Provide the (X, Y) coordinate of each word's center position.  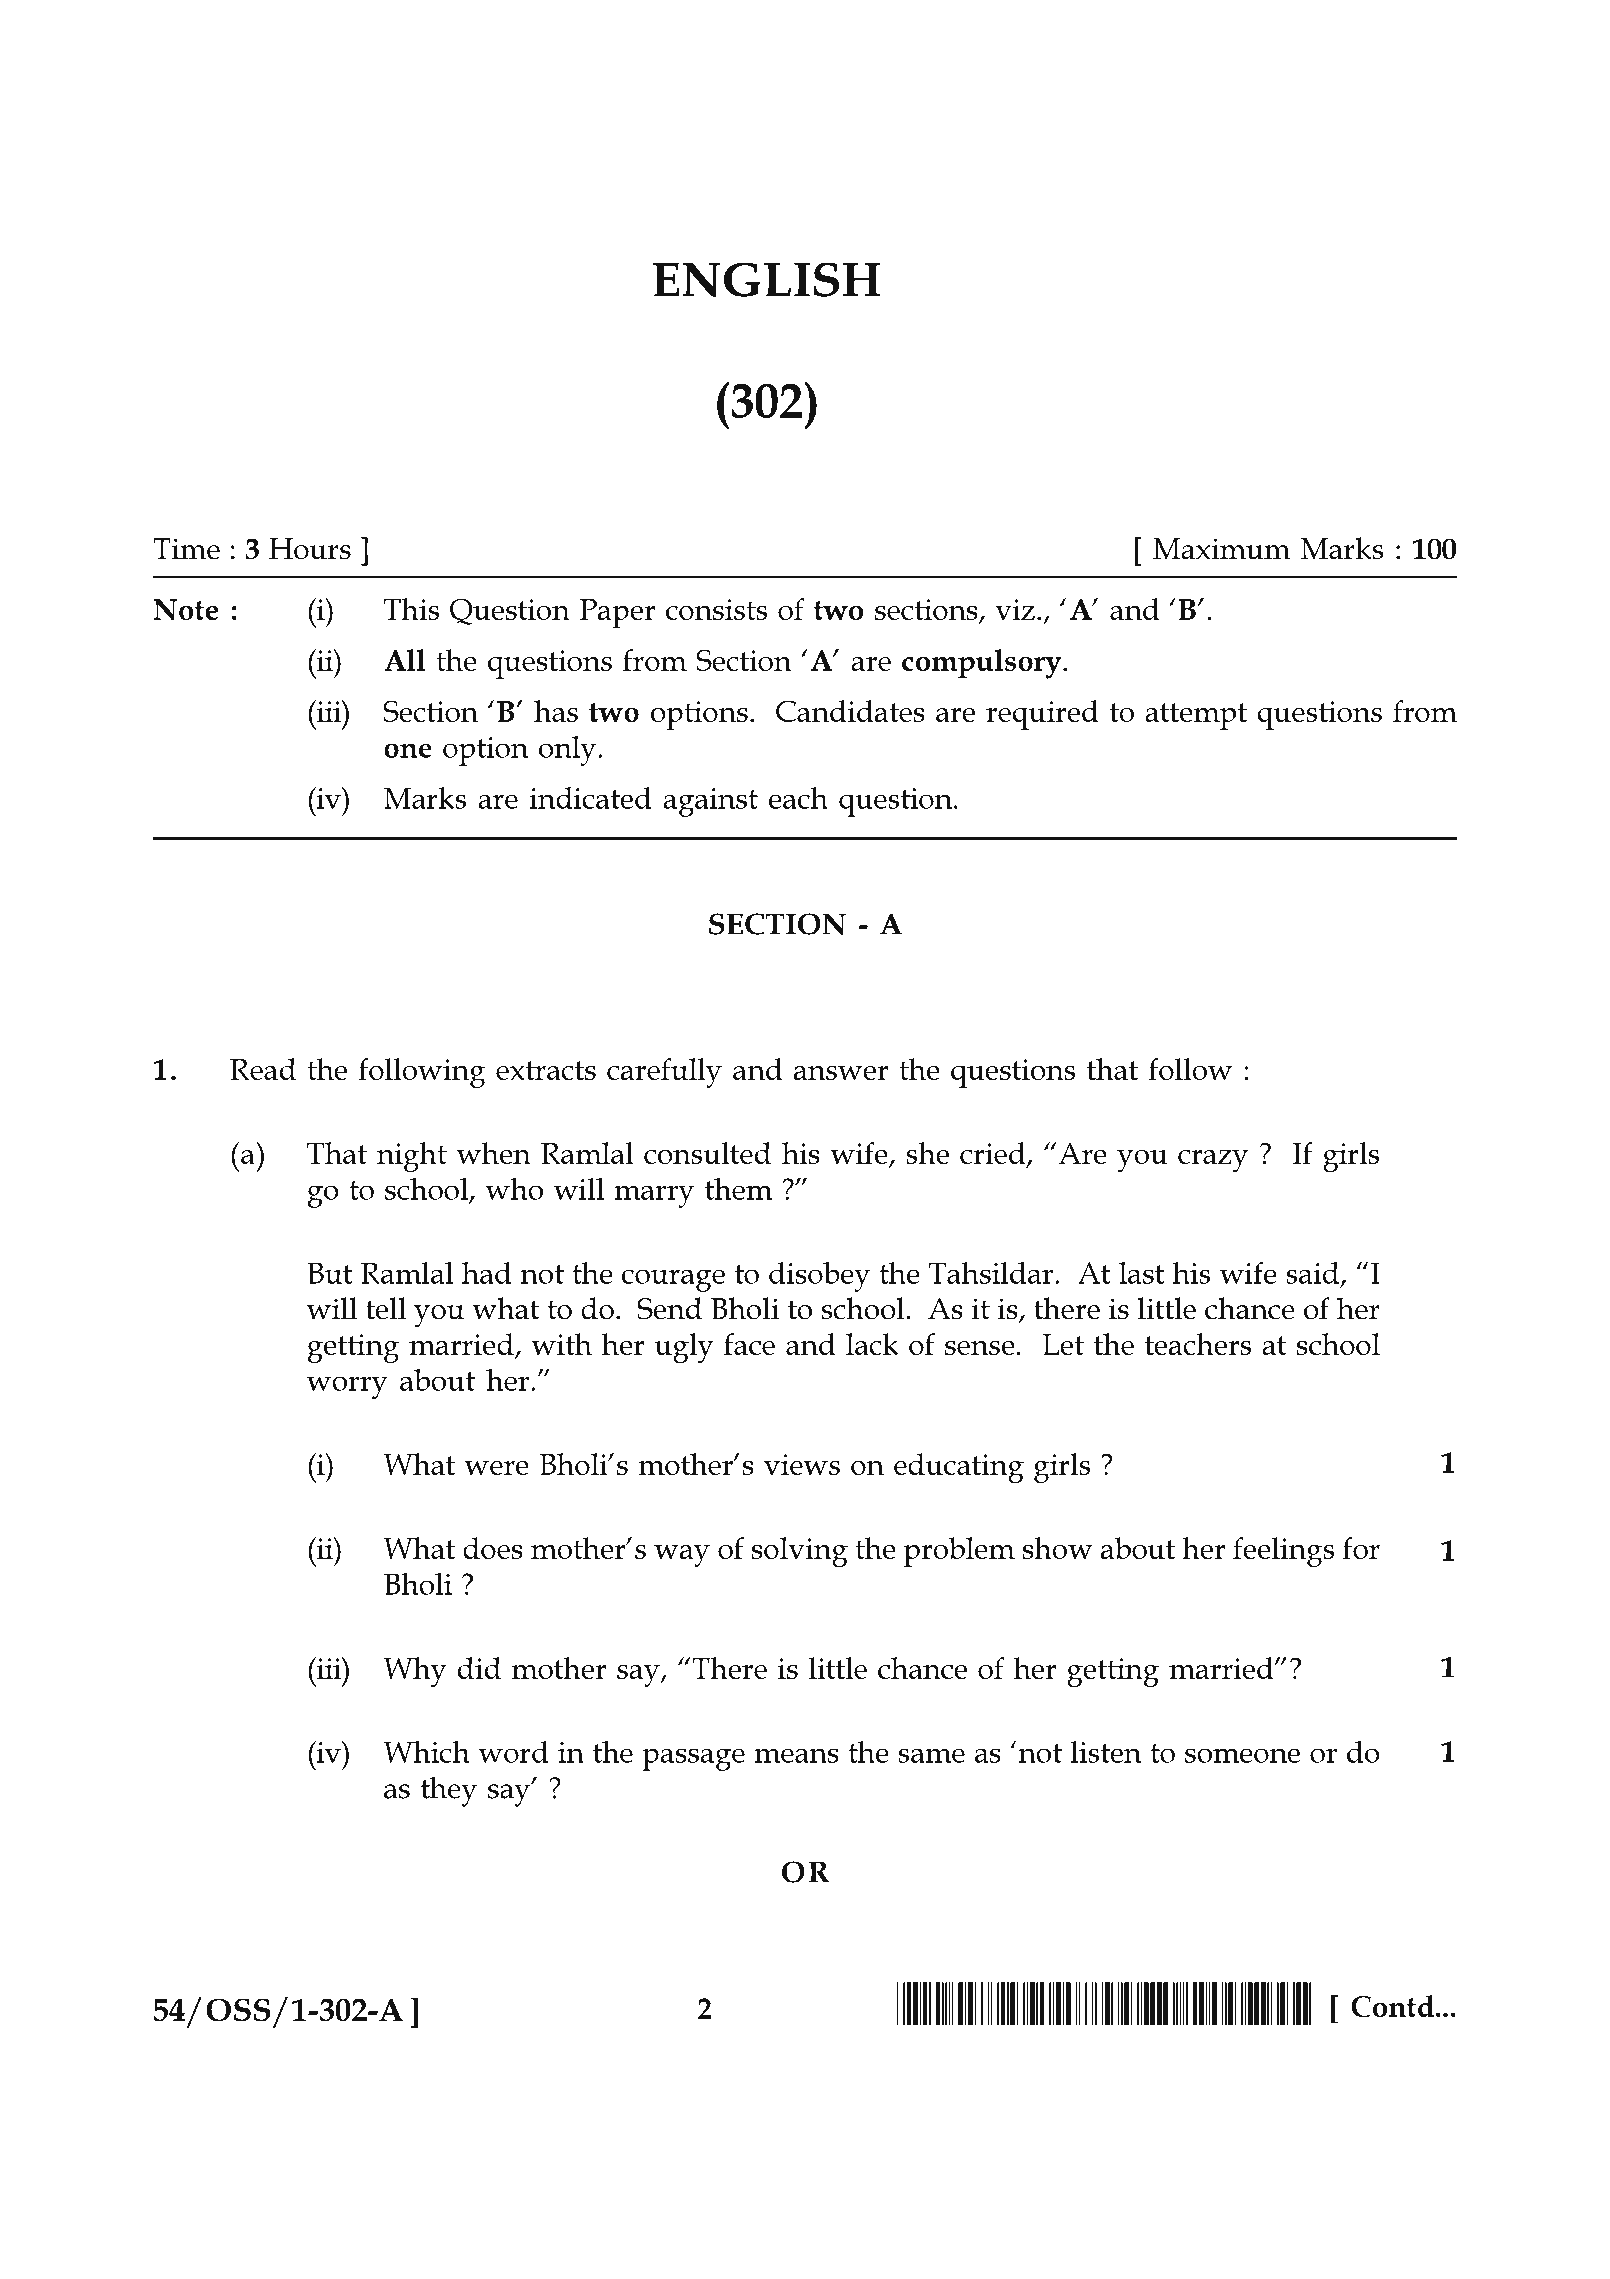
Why (415, 1672)
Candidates (850, 711)
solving (800, 1552)
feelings (1283, 1552)
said (1314, 1274)
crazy (1213, 1161)
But (330, 1273)
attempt (1196, 716)
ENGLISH (767, 279)
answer (841, 1073)
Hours (310, 549)
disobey (819, 1277)
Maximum (1222, 549)
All (404, 660)
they (449, 1791)
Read (263, 1069)
